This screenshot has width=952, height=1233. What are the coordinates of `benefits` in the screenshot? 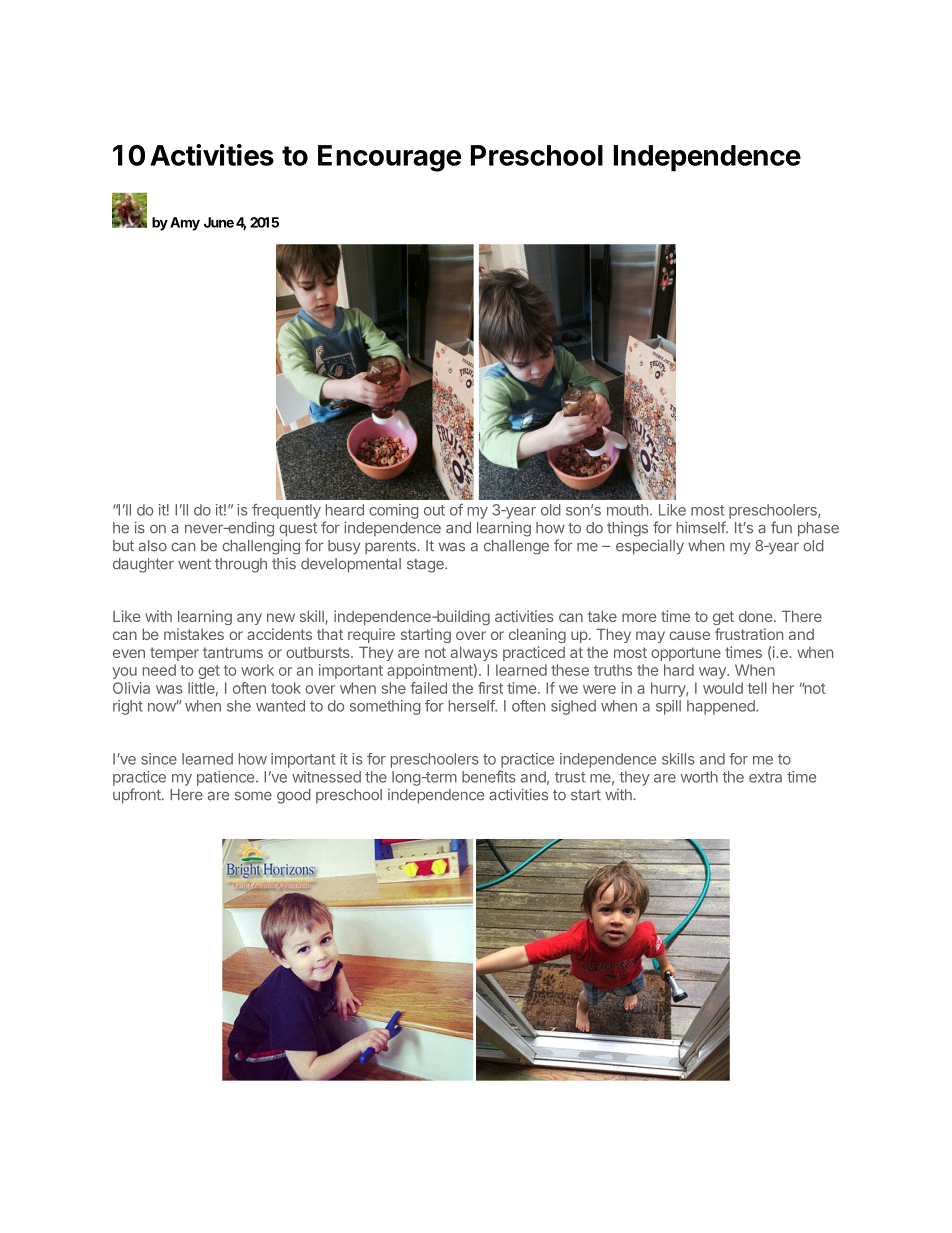 It's located at (489, 776).
